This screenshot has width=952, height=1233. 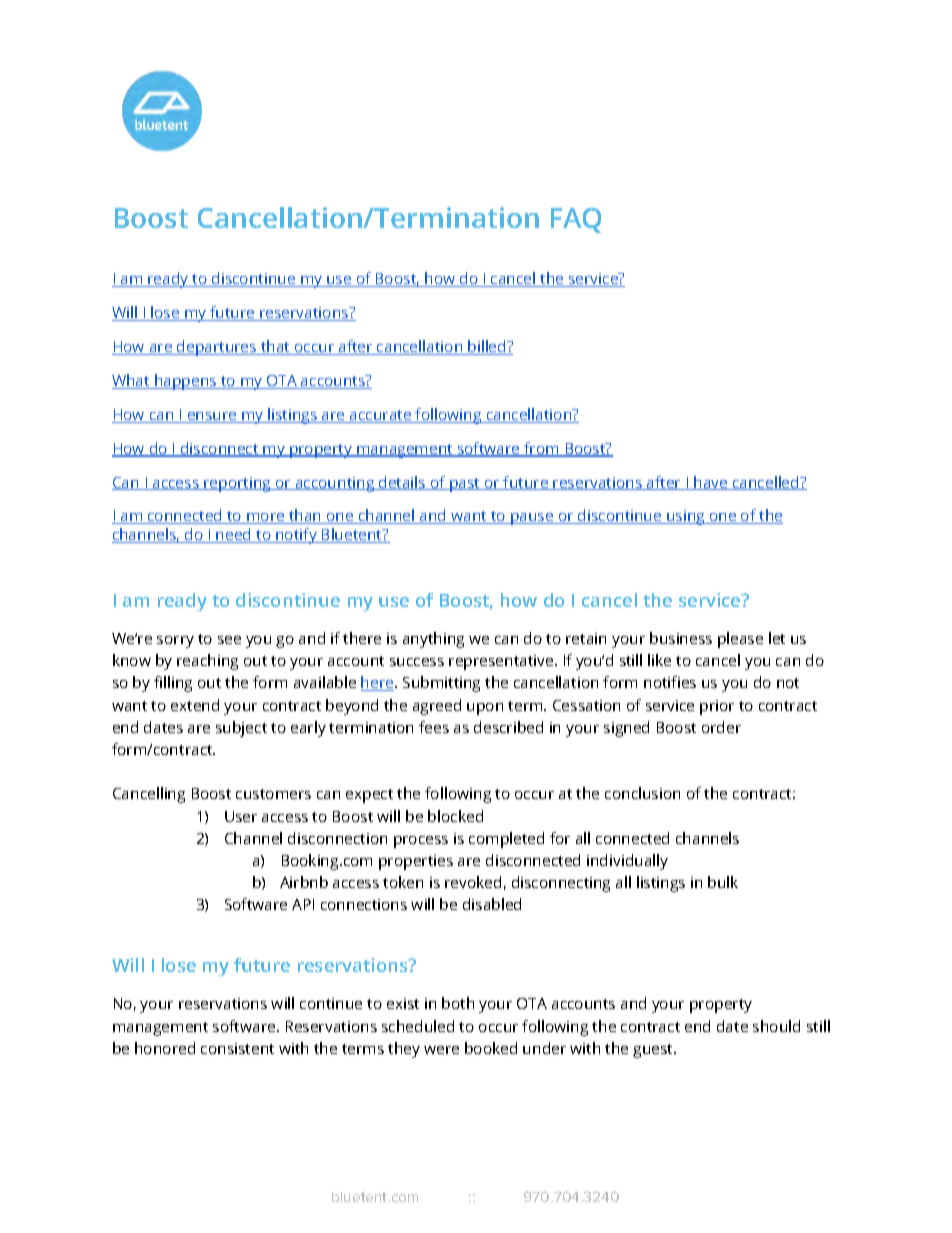 I want to click on order, so click(x=721, y=727).
